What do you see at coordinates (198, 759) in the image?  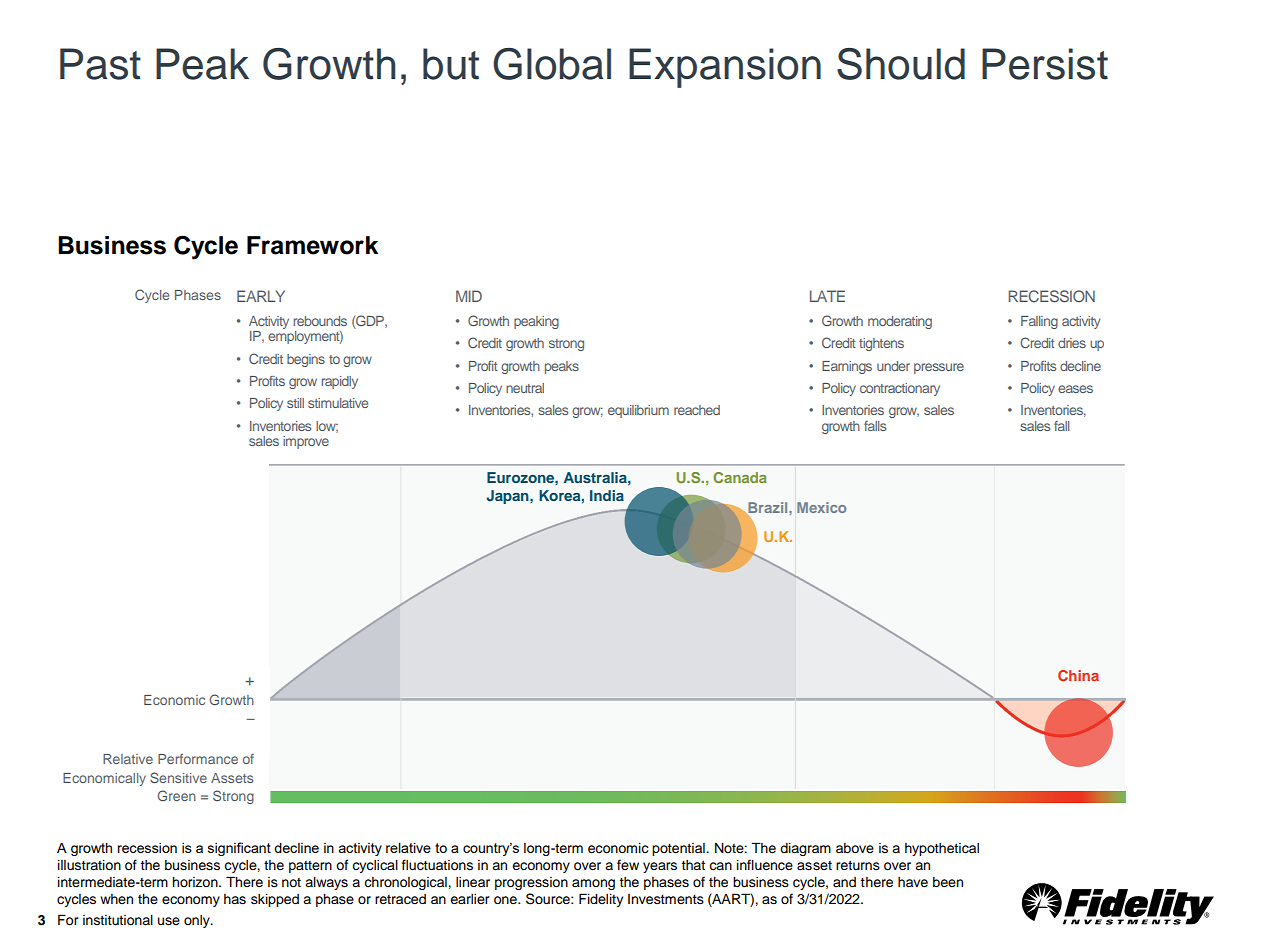 I see `Performance` at bounding box center [198, 759].
